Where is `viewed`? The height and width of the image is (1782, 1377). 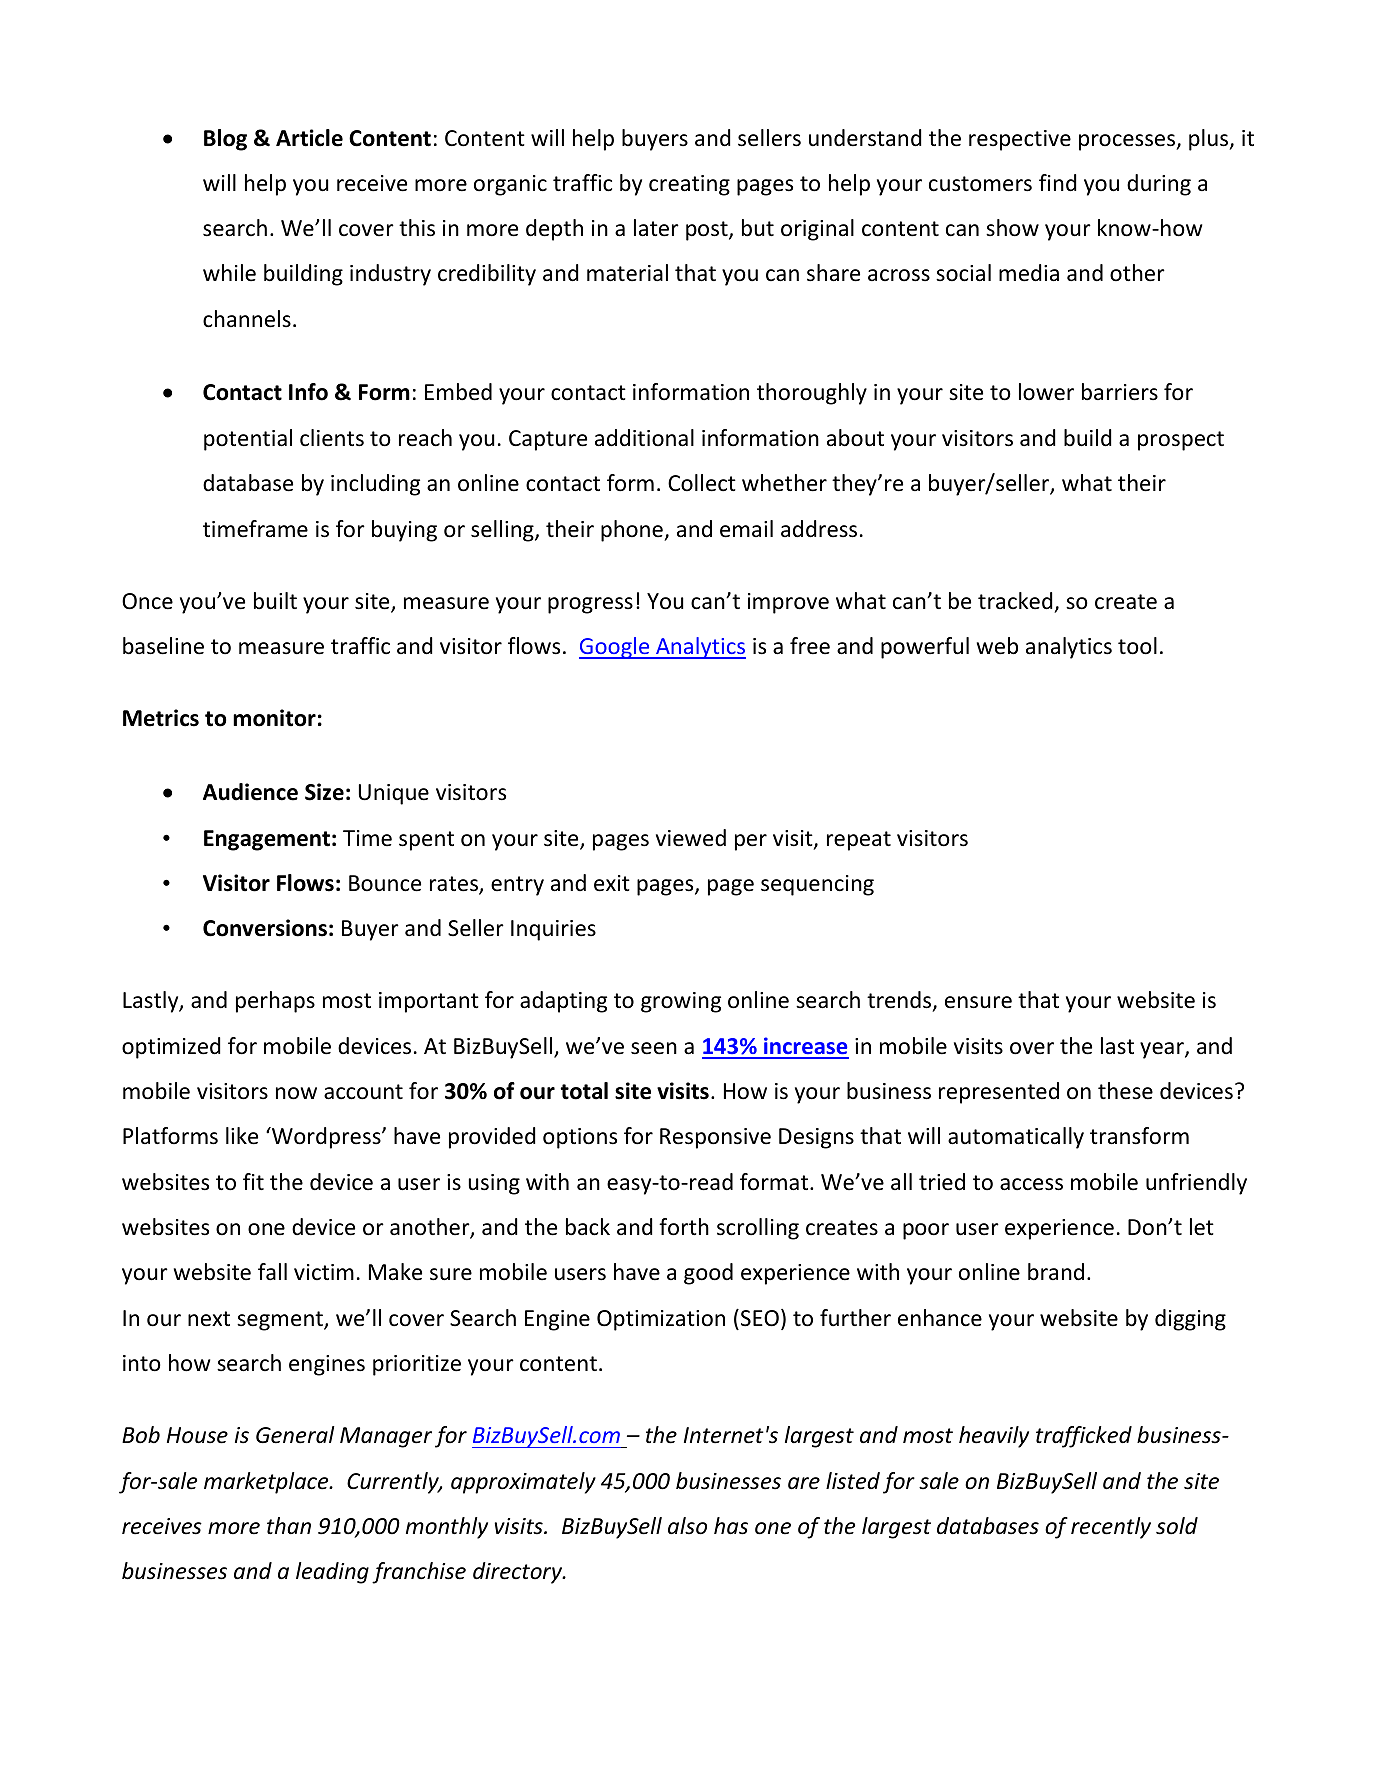
viewed is located at coordinates (691, 838).
